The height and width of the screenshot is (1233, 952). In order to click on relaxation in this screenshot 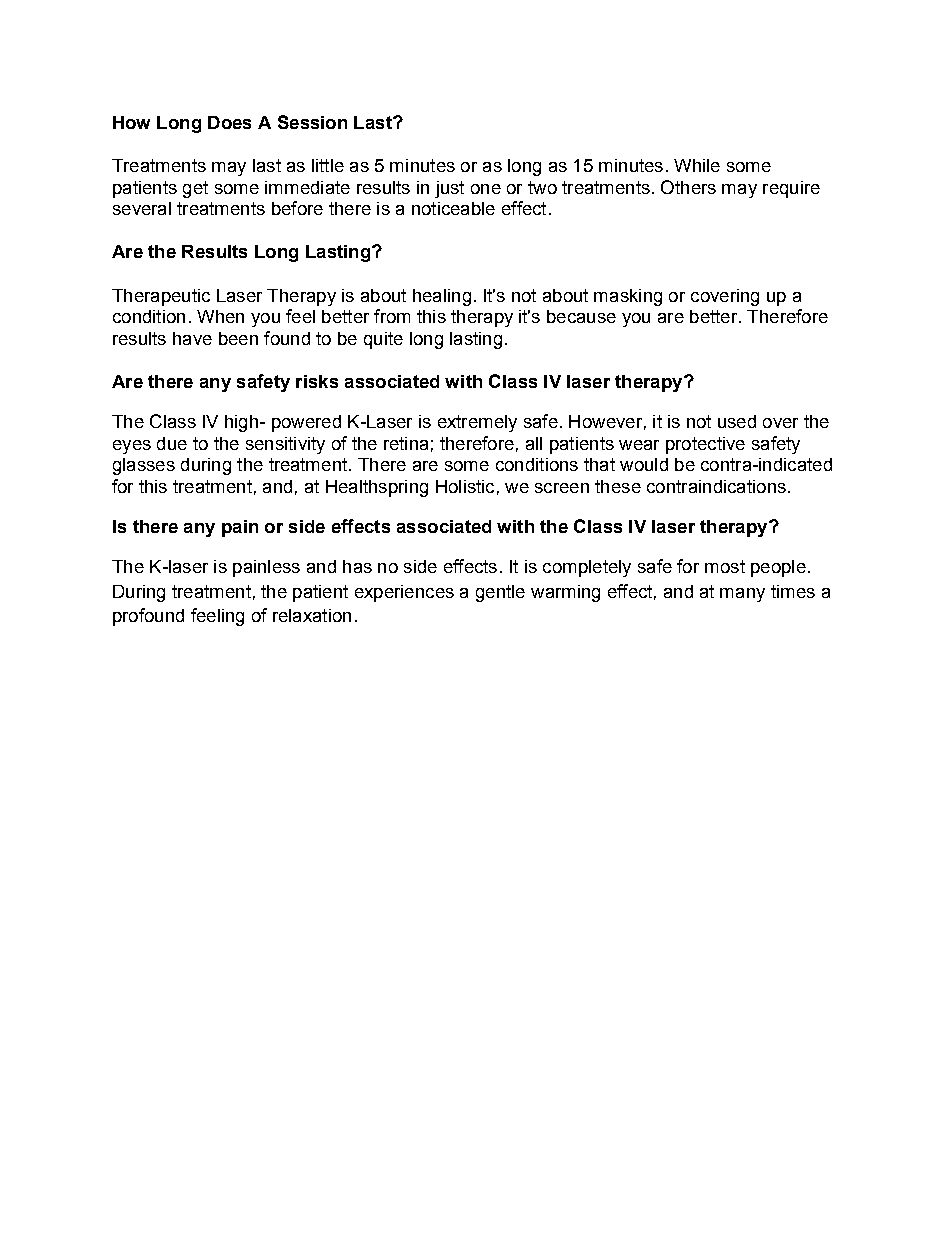, I will do `click(312, 615)`.
